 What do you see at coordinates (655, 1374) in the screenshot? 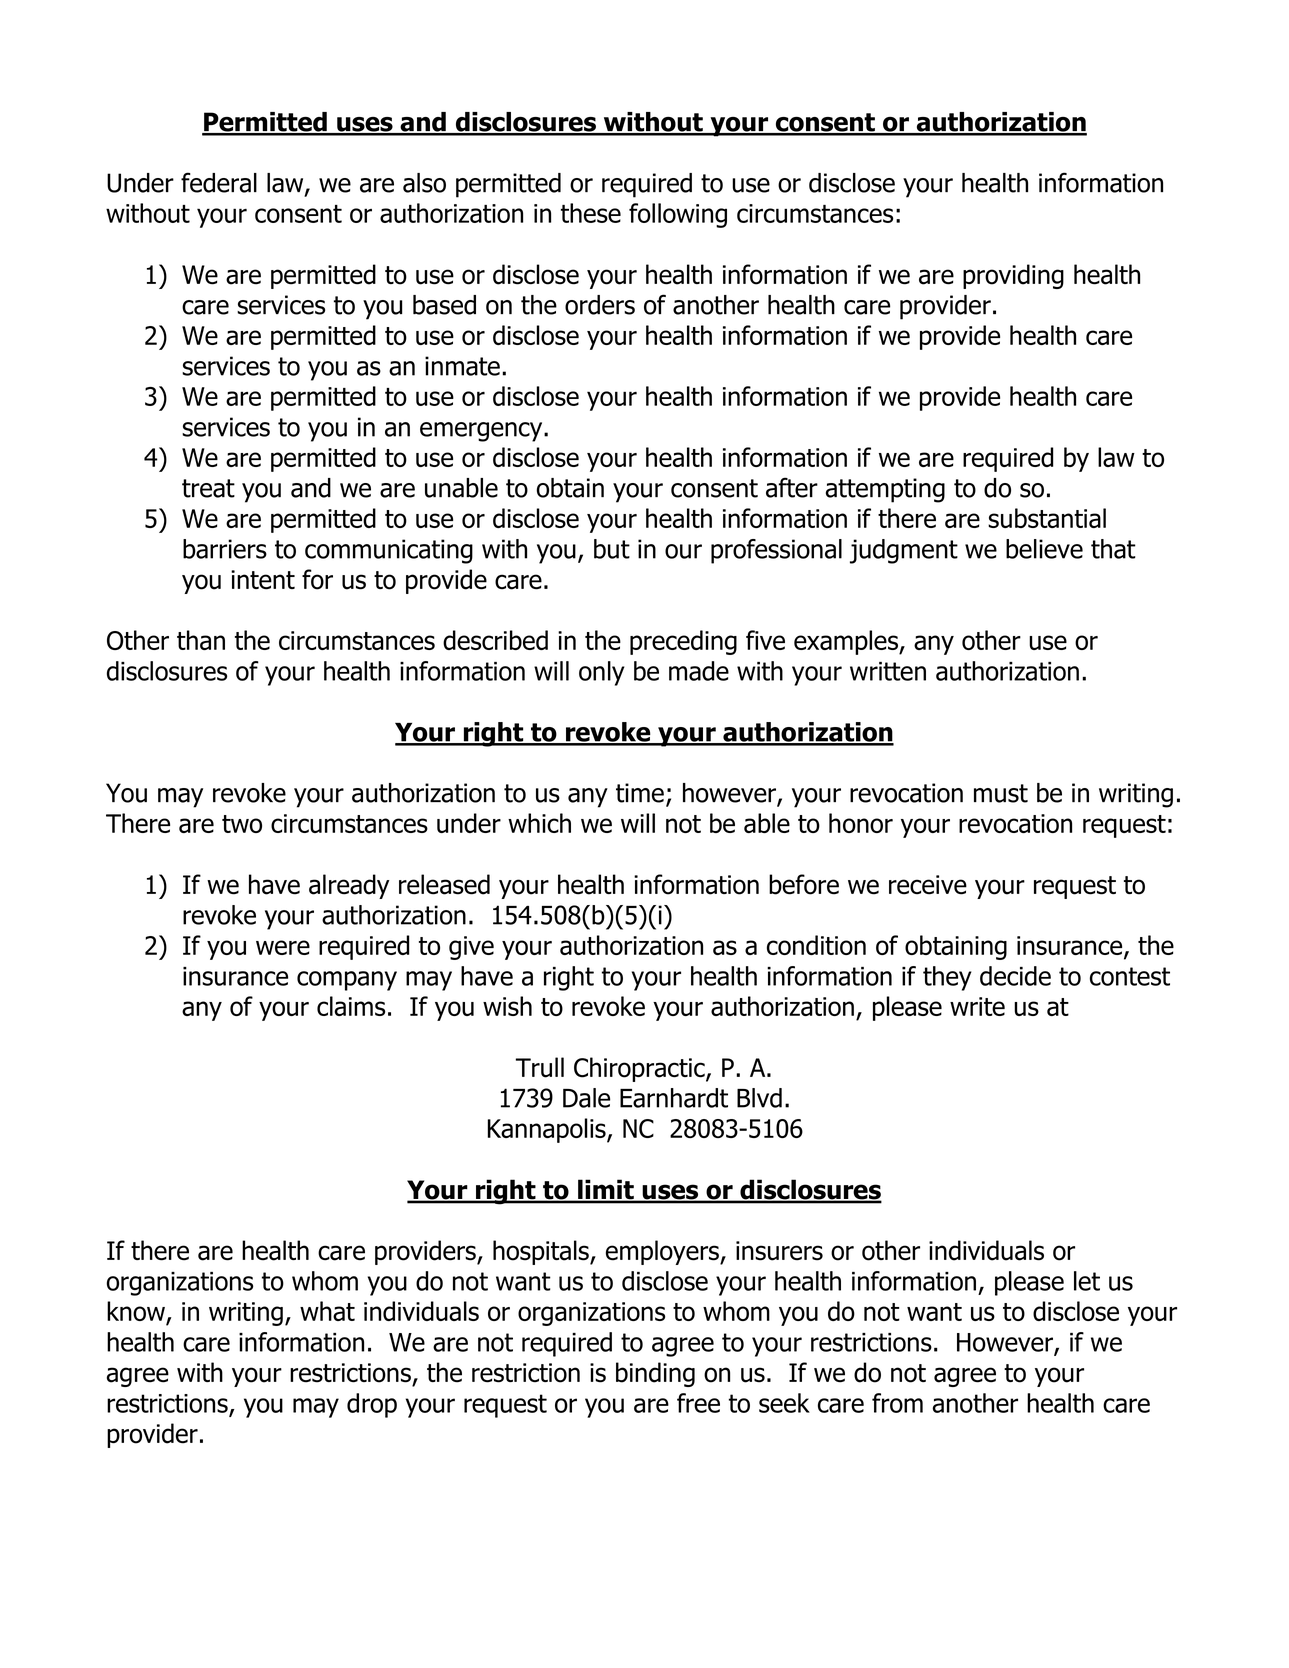
I see `binding` at bounding box center [655, 1374].
